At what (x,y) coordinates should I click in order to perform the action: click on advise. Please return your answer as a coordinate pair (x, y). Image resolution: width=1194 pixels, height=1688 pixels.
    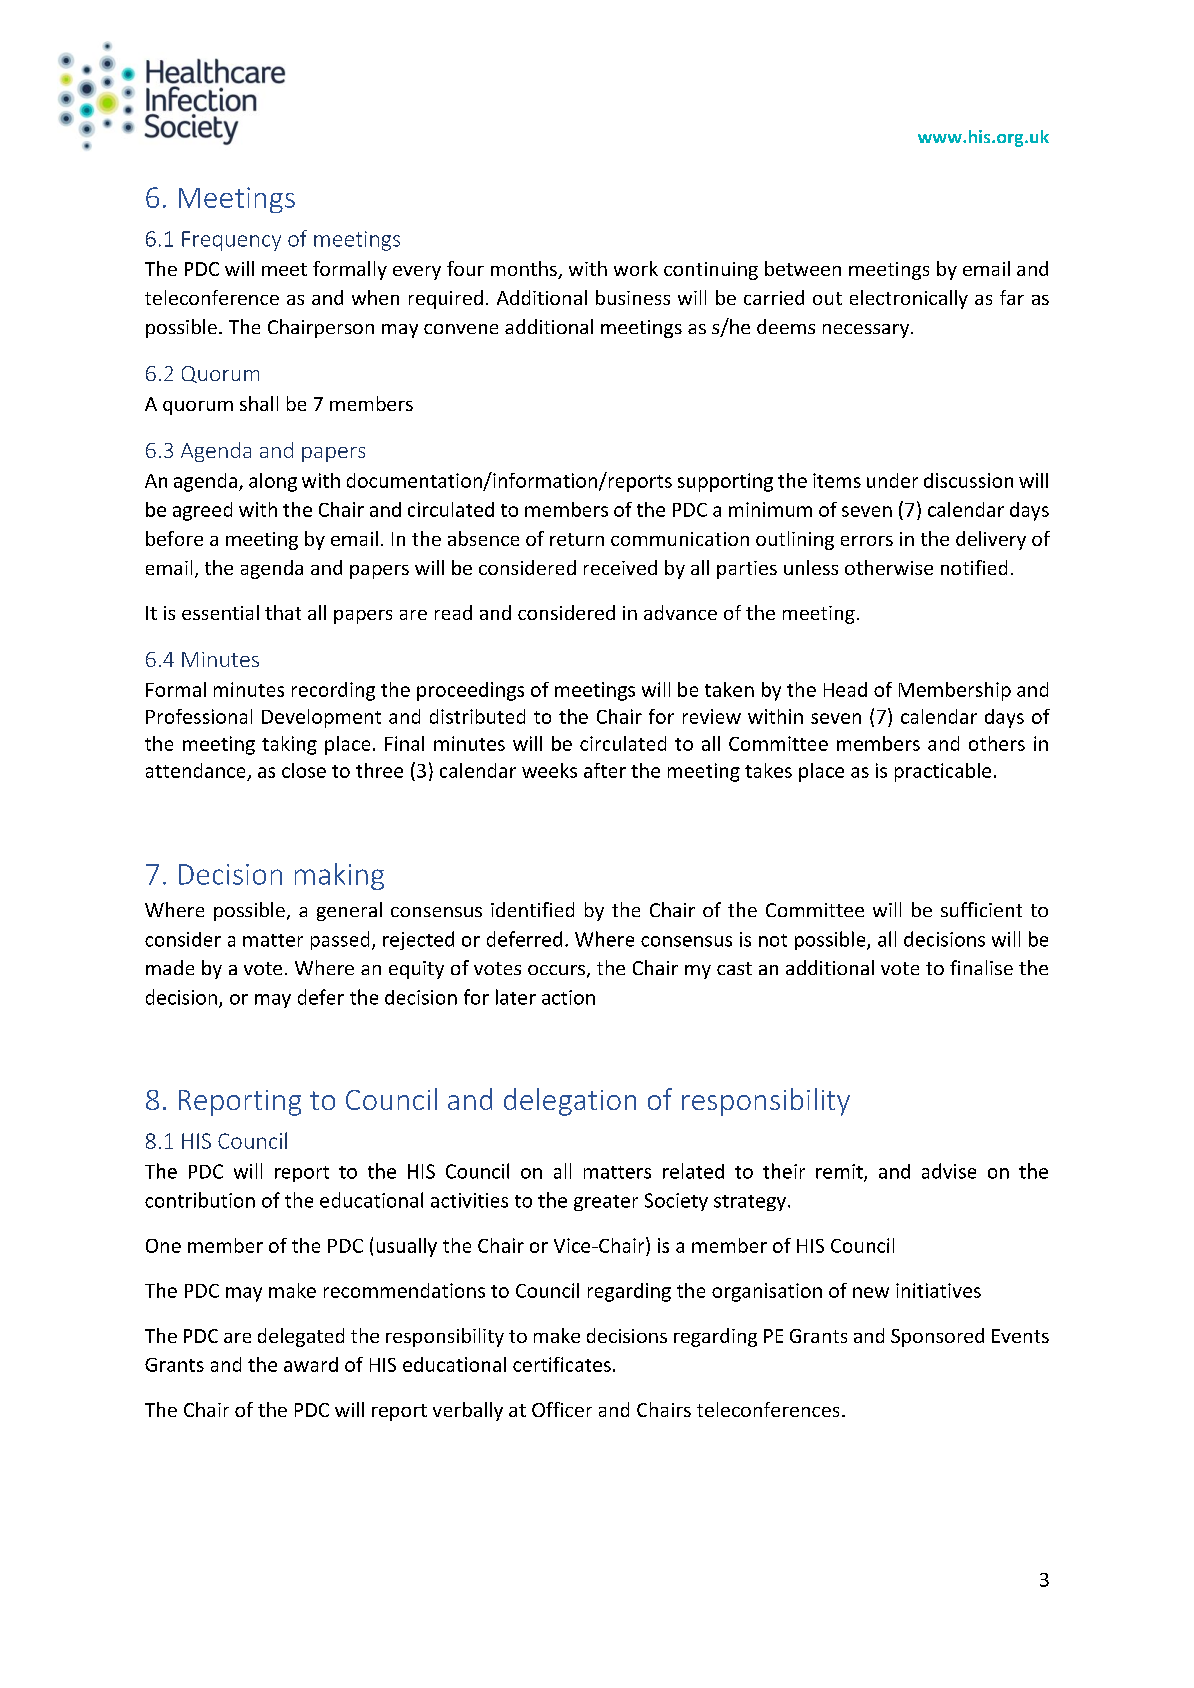
    Looking at the image, I should click on (949, 1171).
